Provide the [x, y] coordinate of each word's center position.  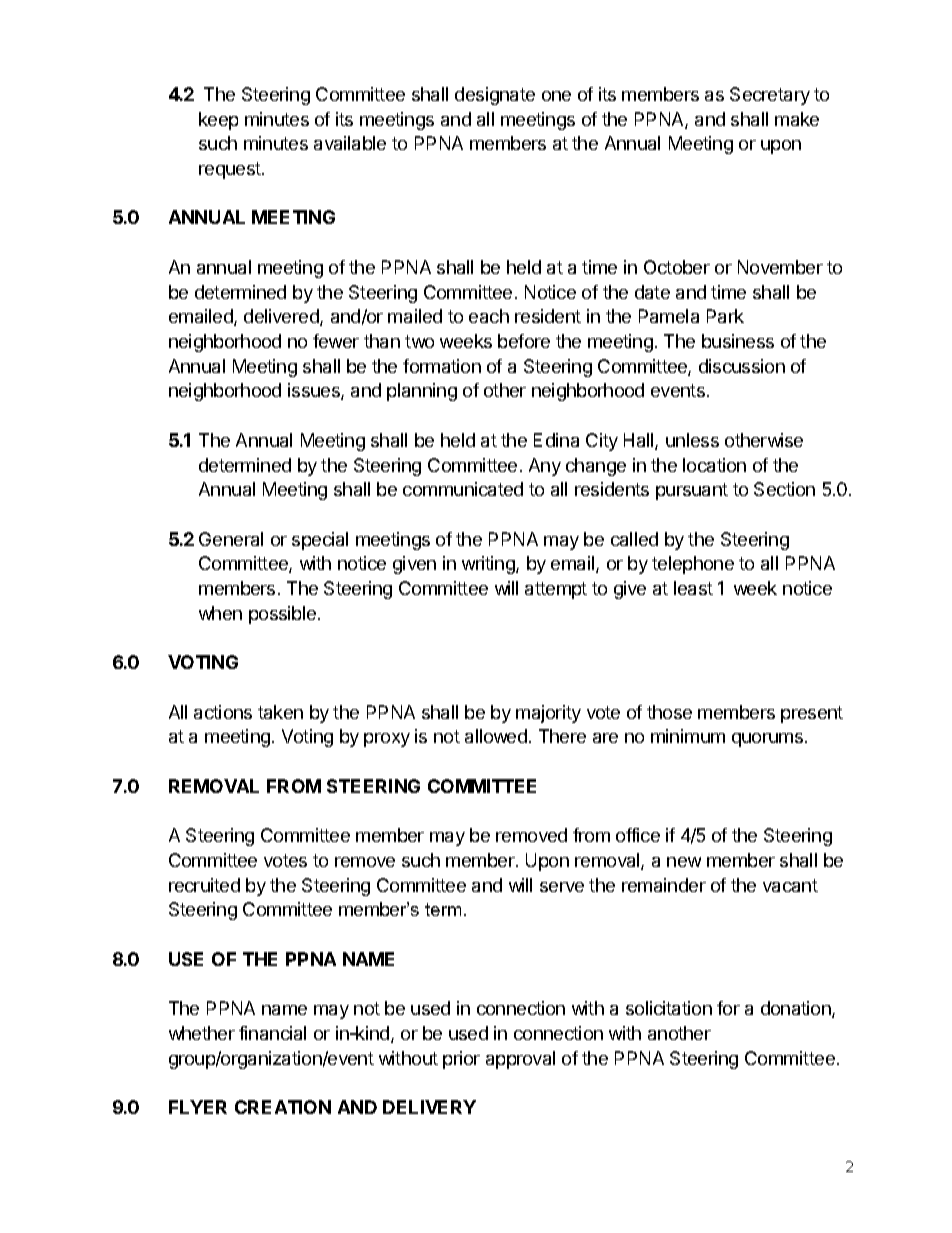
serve [562, 887]
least [693, 588]
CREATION [283, 1107]
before [524, 341]
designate [495, 96]
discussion [742, 366]
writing [489, 565]
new [684, 862]
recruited [204, 885]
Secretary [770, 96]
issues [315, 391]
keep [218, 121]
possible [284, 615]
